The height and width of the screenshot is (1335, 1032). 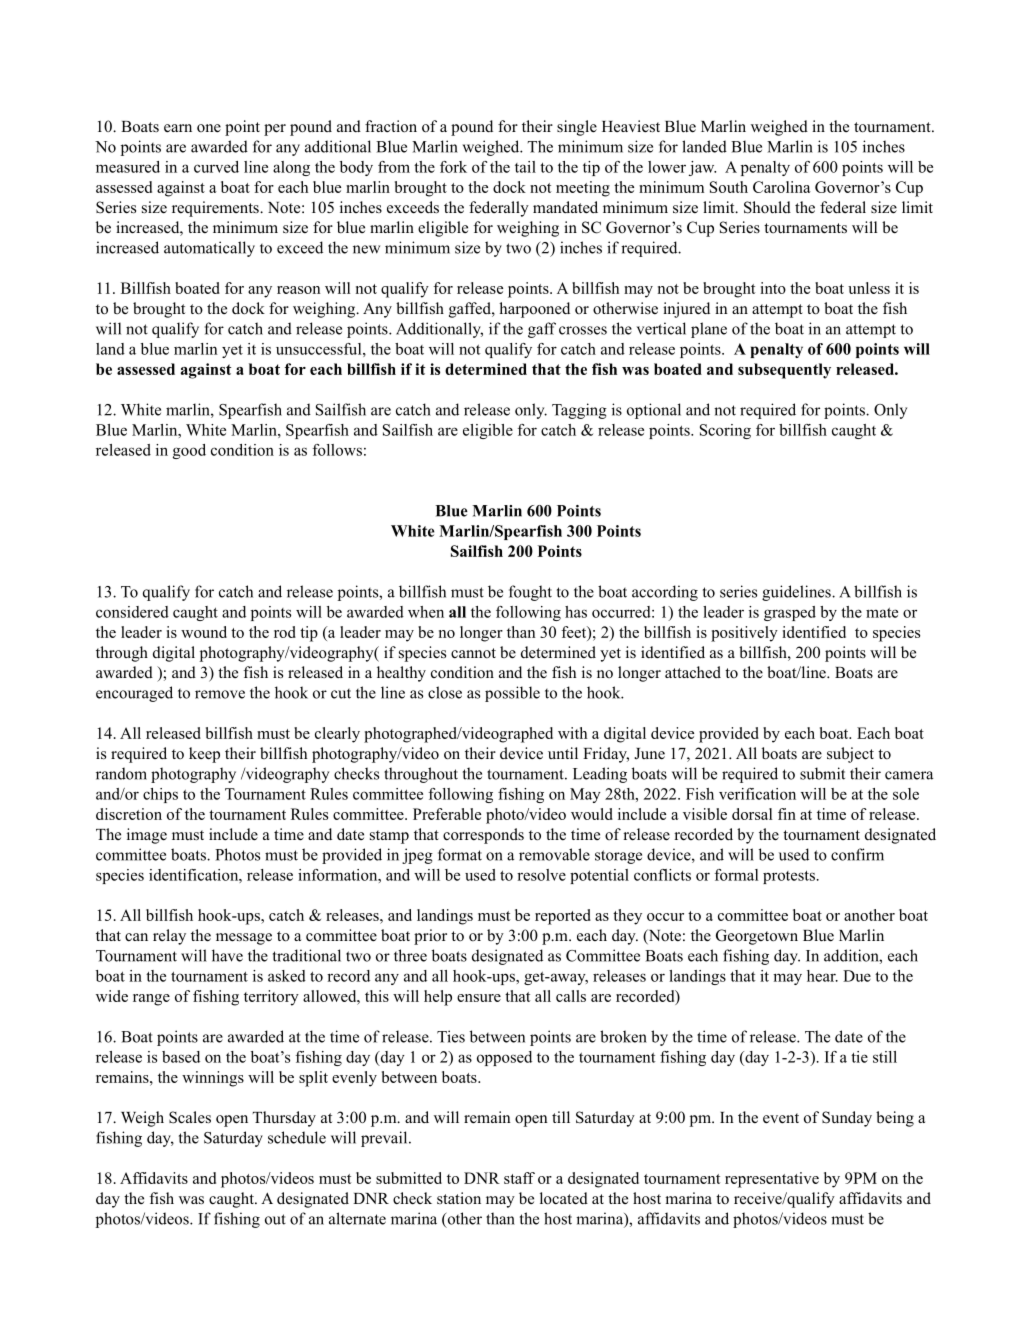 I want to click on Scales, so click(x=190, y=1117).
